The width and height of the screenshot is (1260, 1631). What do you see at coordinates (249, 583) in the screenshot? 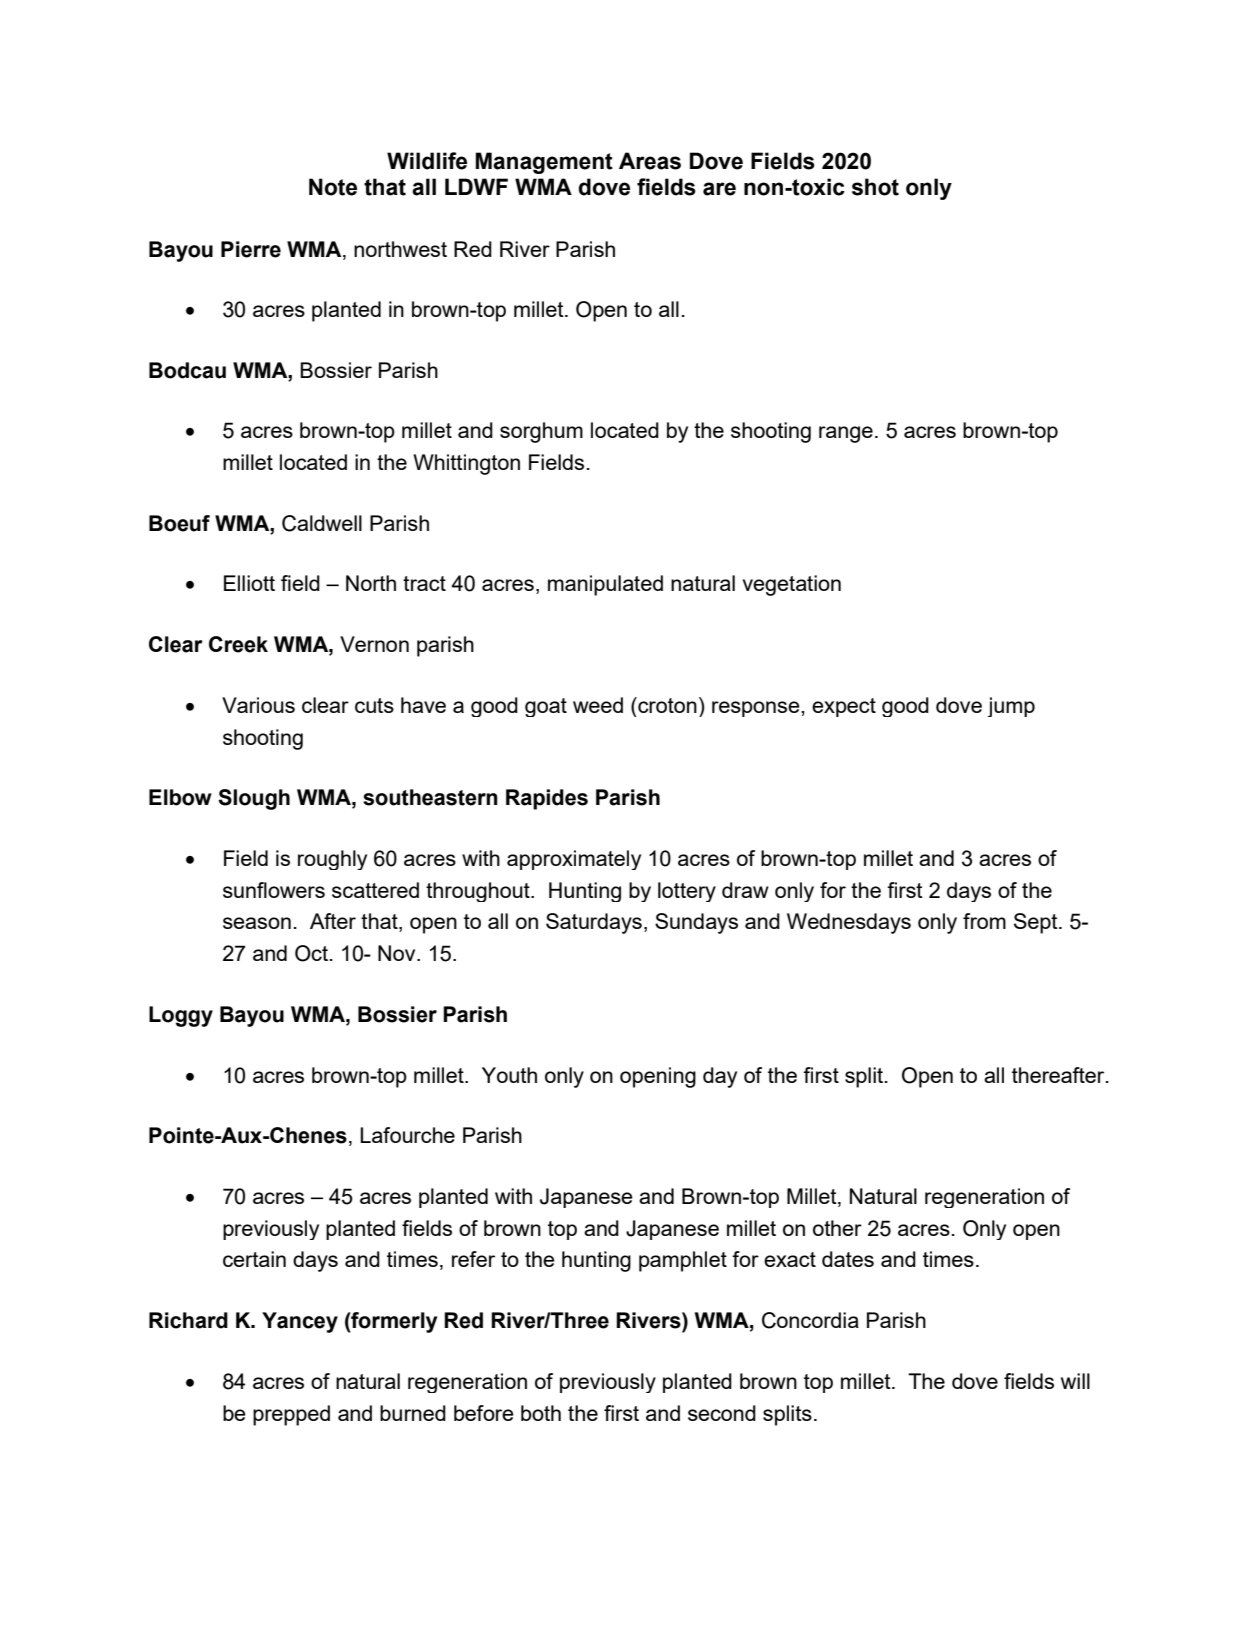
I see `Elliott` at bounding box center [249, 583].
